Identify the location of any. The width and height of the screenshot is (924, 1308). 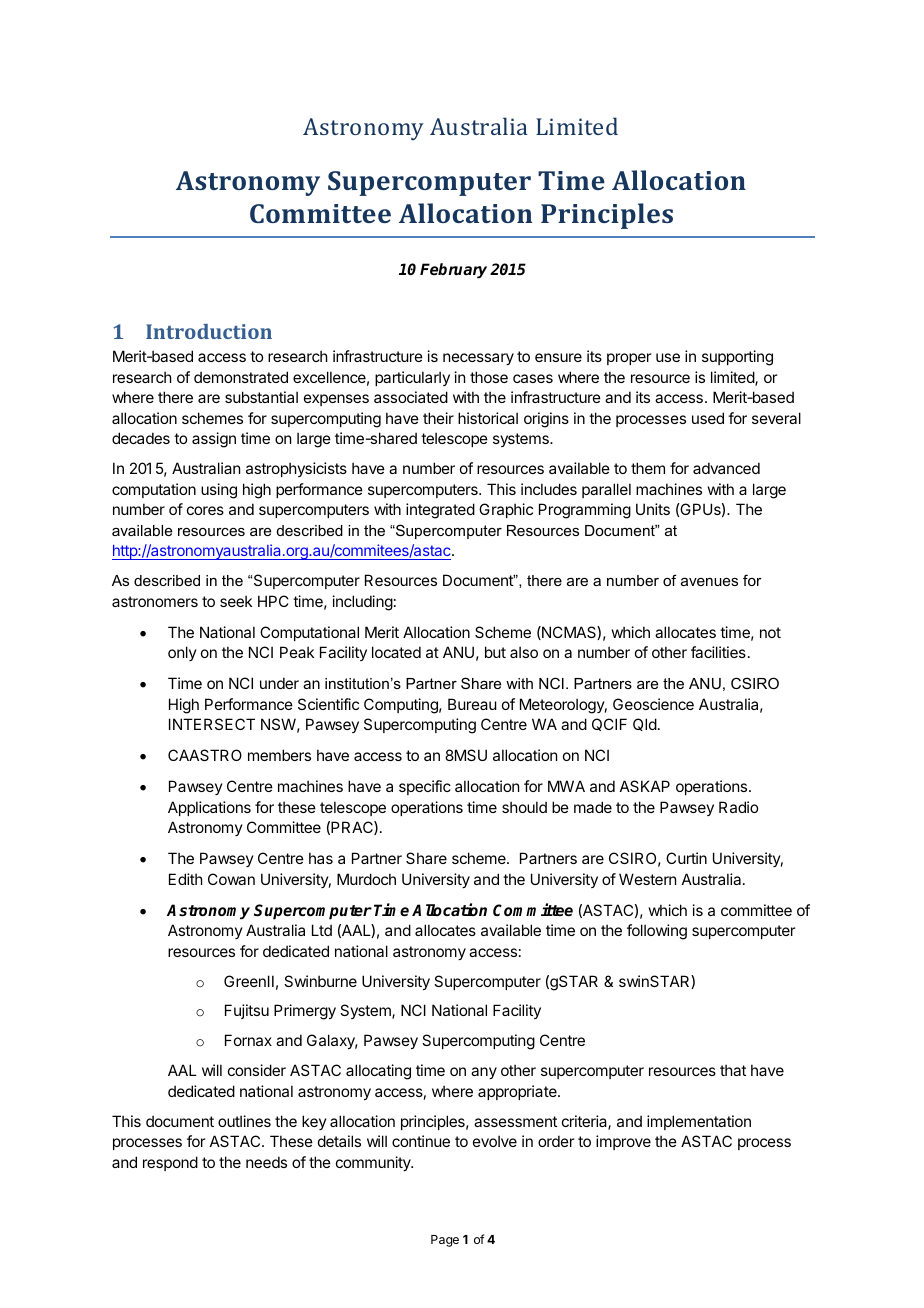
(484, 1073).
